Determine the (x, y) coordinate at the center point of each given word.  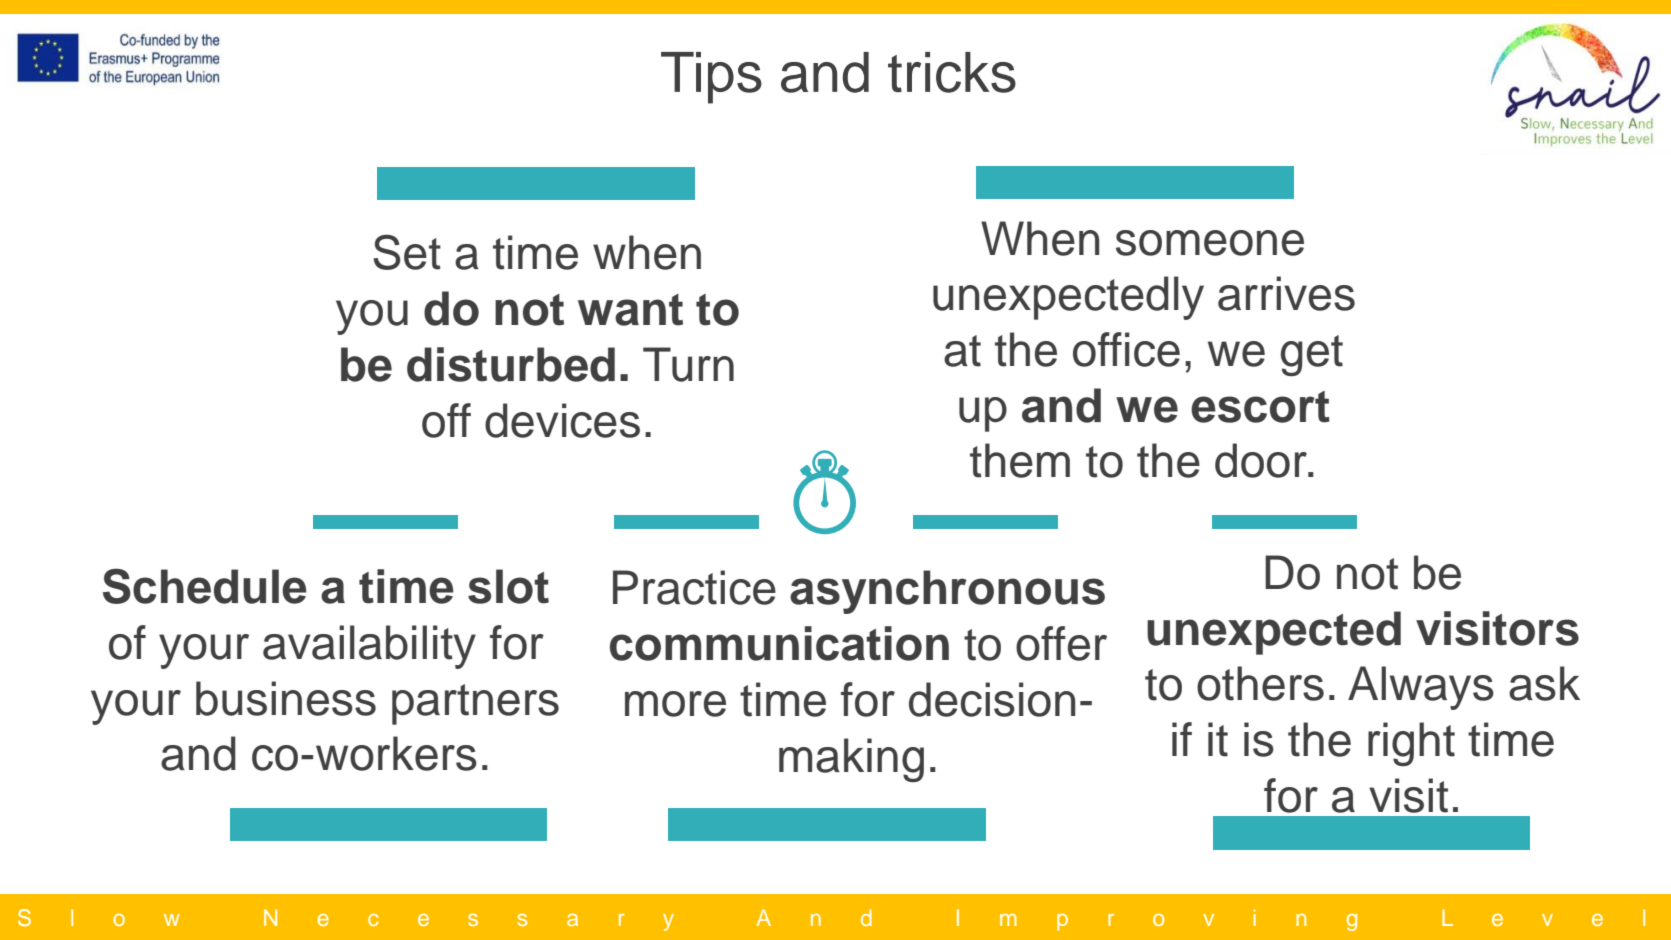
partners (475, 704)
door (1262, 460)
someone (1210, 243)
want (630, 310)
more (675, 704)
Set (407, 252)
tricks (952, 72)
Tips (711, 78)
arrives (1286, 293)
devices (562, 420)
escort (1260, 407)
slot (508, 586)
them (1020, 460)
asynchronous (947, 592)
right (1411, 744)
